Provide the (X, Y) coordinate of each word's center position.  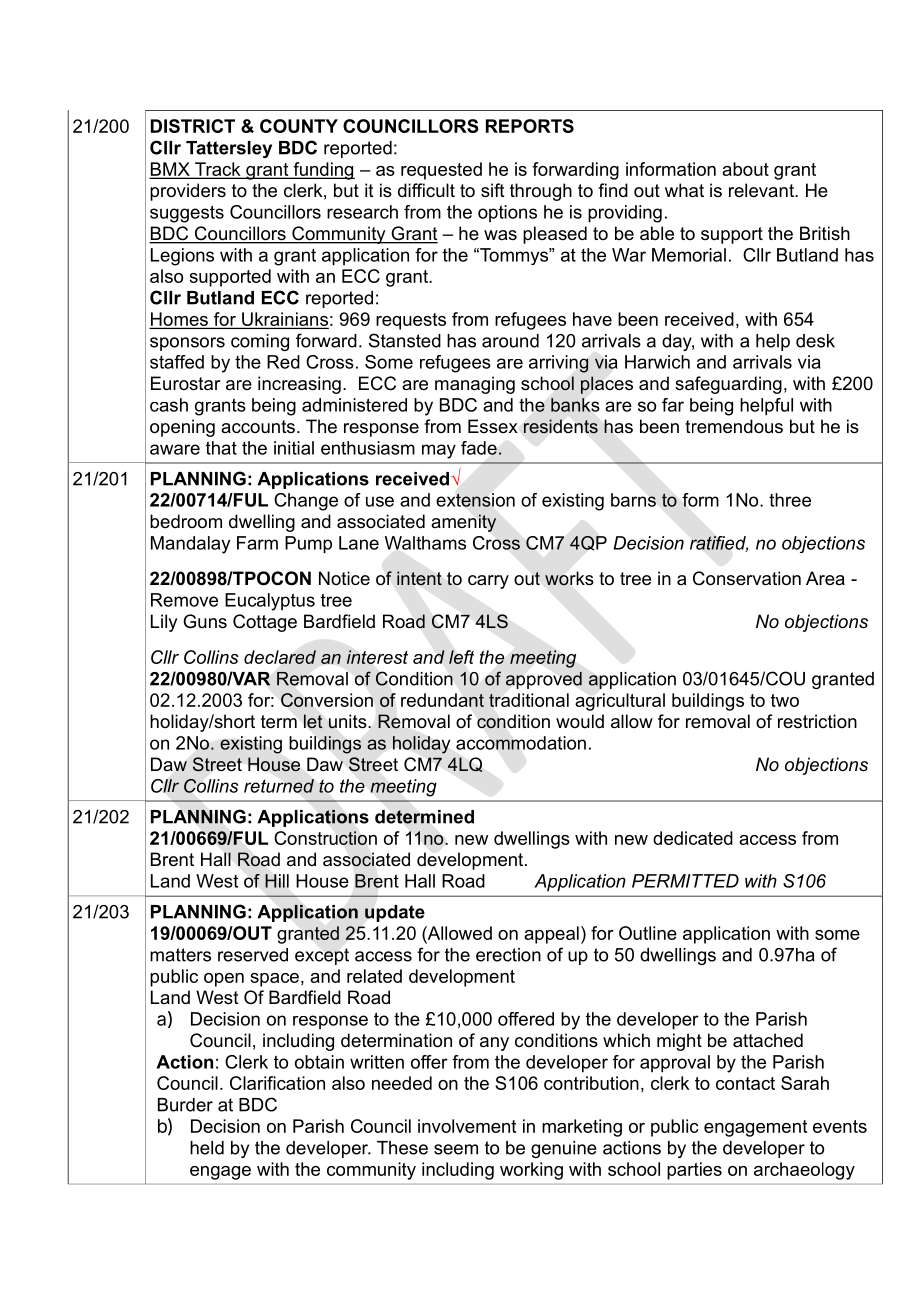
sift (493, 190)
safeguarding (728, 385)
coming (260, 342)
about (745, 169)
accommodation (521, 743)
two (785, 700)
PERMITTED (685, 881)
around (510, 341)
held (207, 1148)
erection (508, 955)
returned (279, 786)
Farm (257, 543)
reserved (253, 955)
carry (488, 582)
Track (218, 170)
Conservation (747, 578)
